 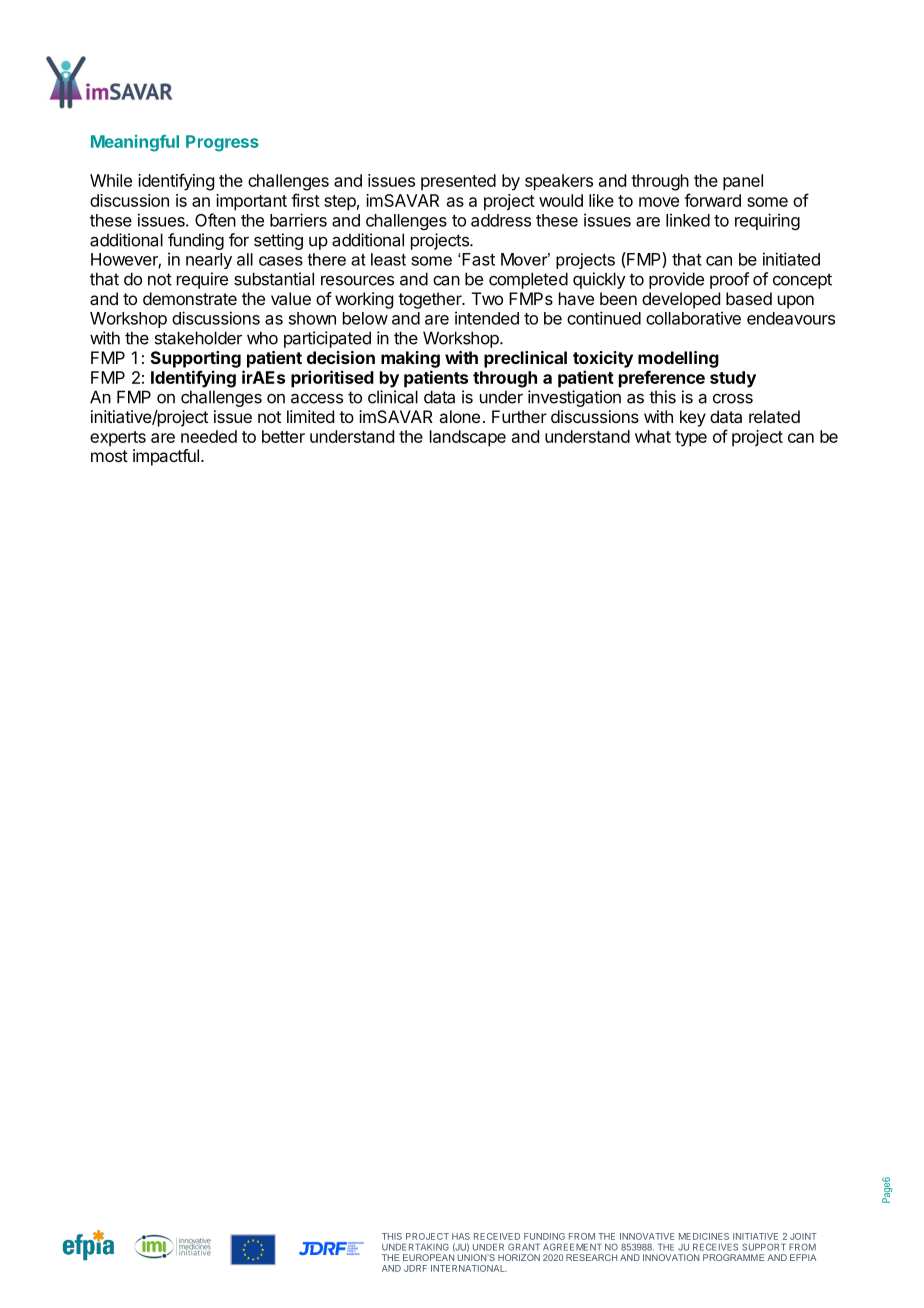 What do you see at coordinates (461, 1236) in the screenshot?
I see `HAS` at bounding box center [461, 1236].
